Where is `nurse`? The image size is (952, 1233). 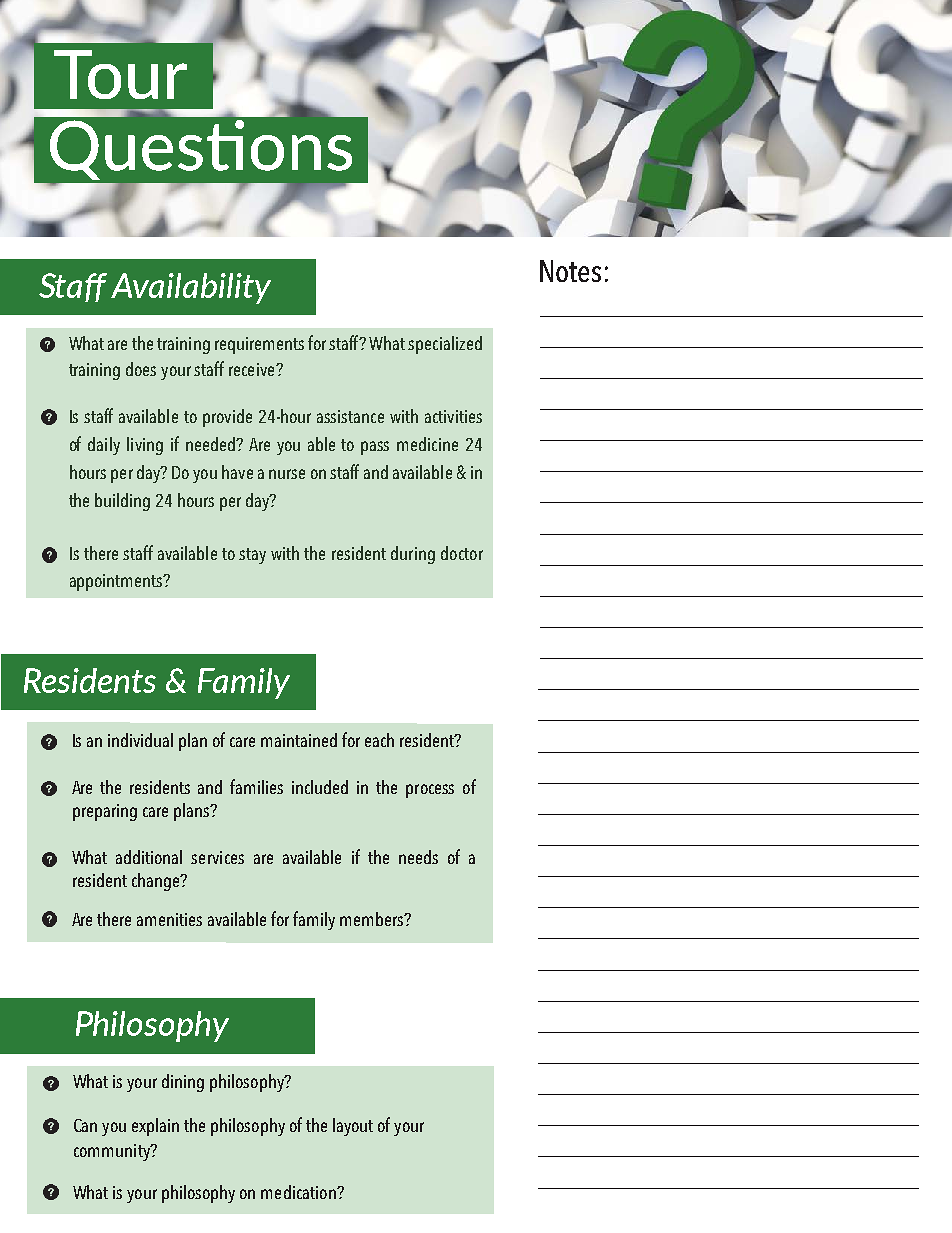
nurse is located at coordinates (287, 474).
